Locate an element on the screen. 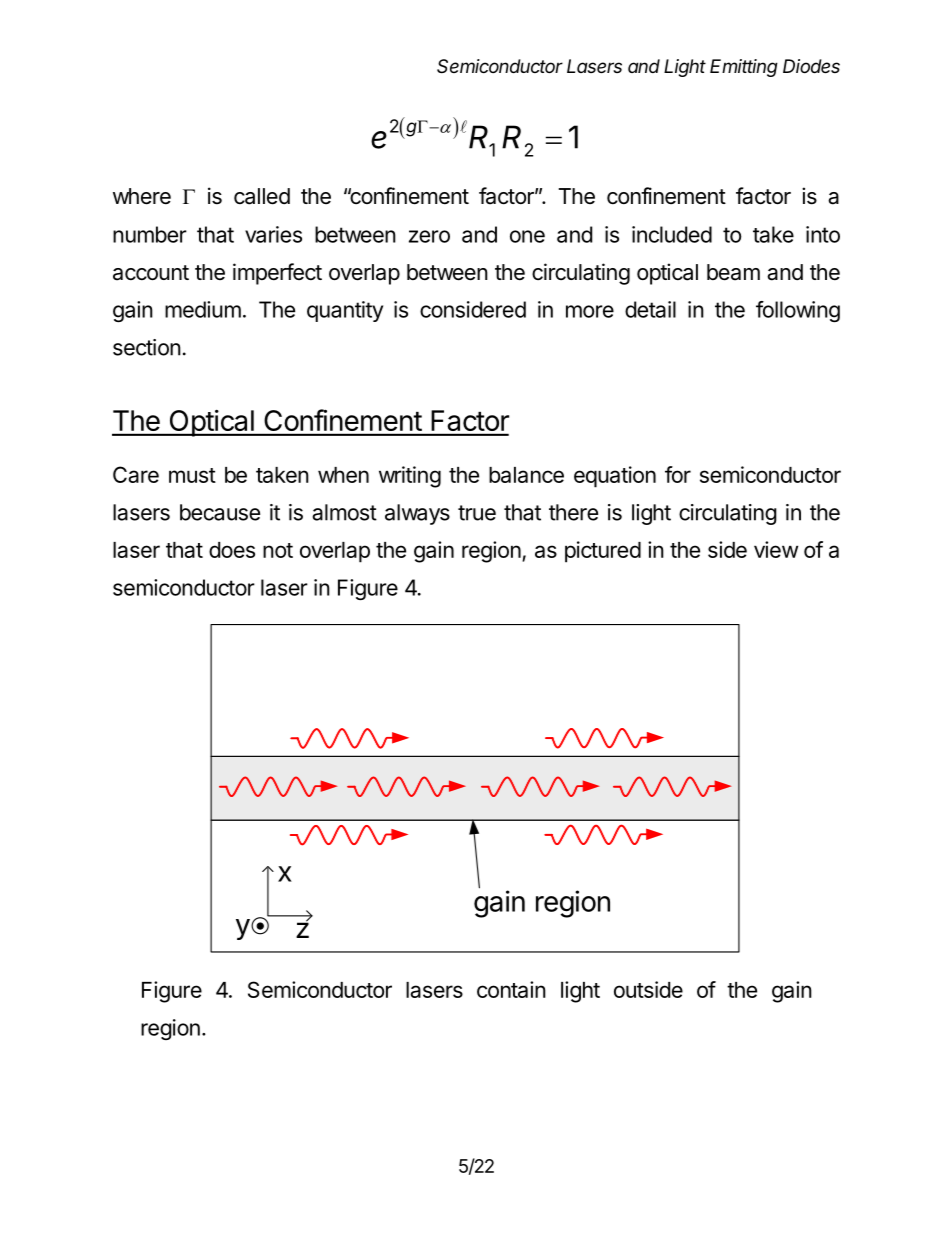 Image resolution: width=952 pixels, height=1233 pixels. section is located at coordinates (147, 347).
